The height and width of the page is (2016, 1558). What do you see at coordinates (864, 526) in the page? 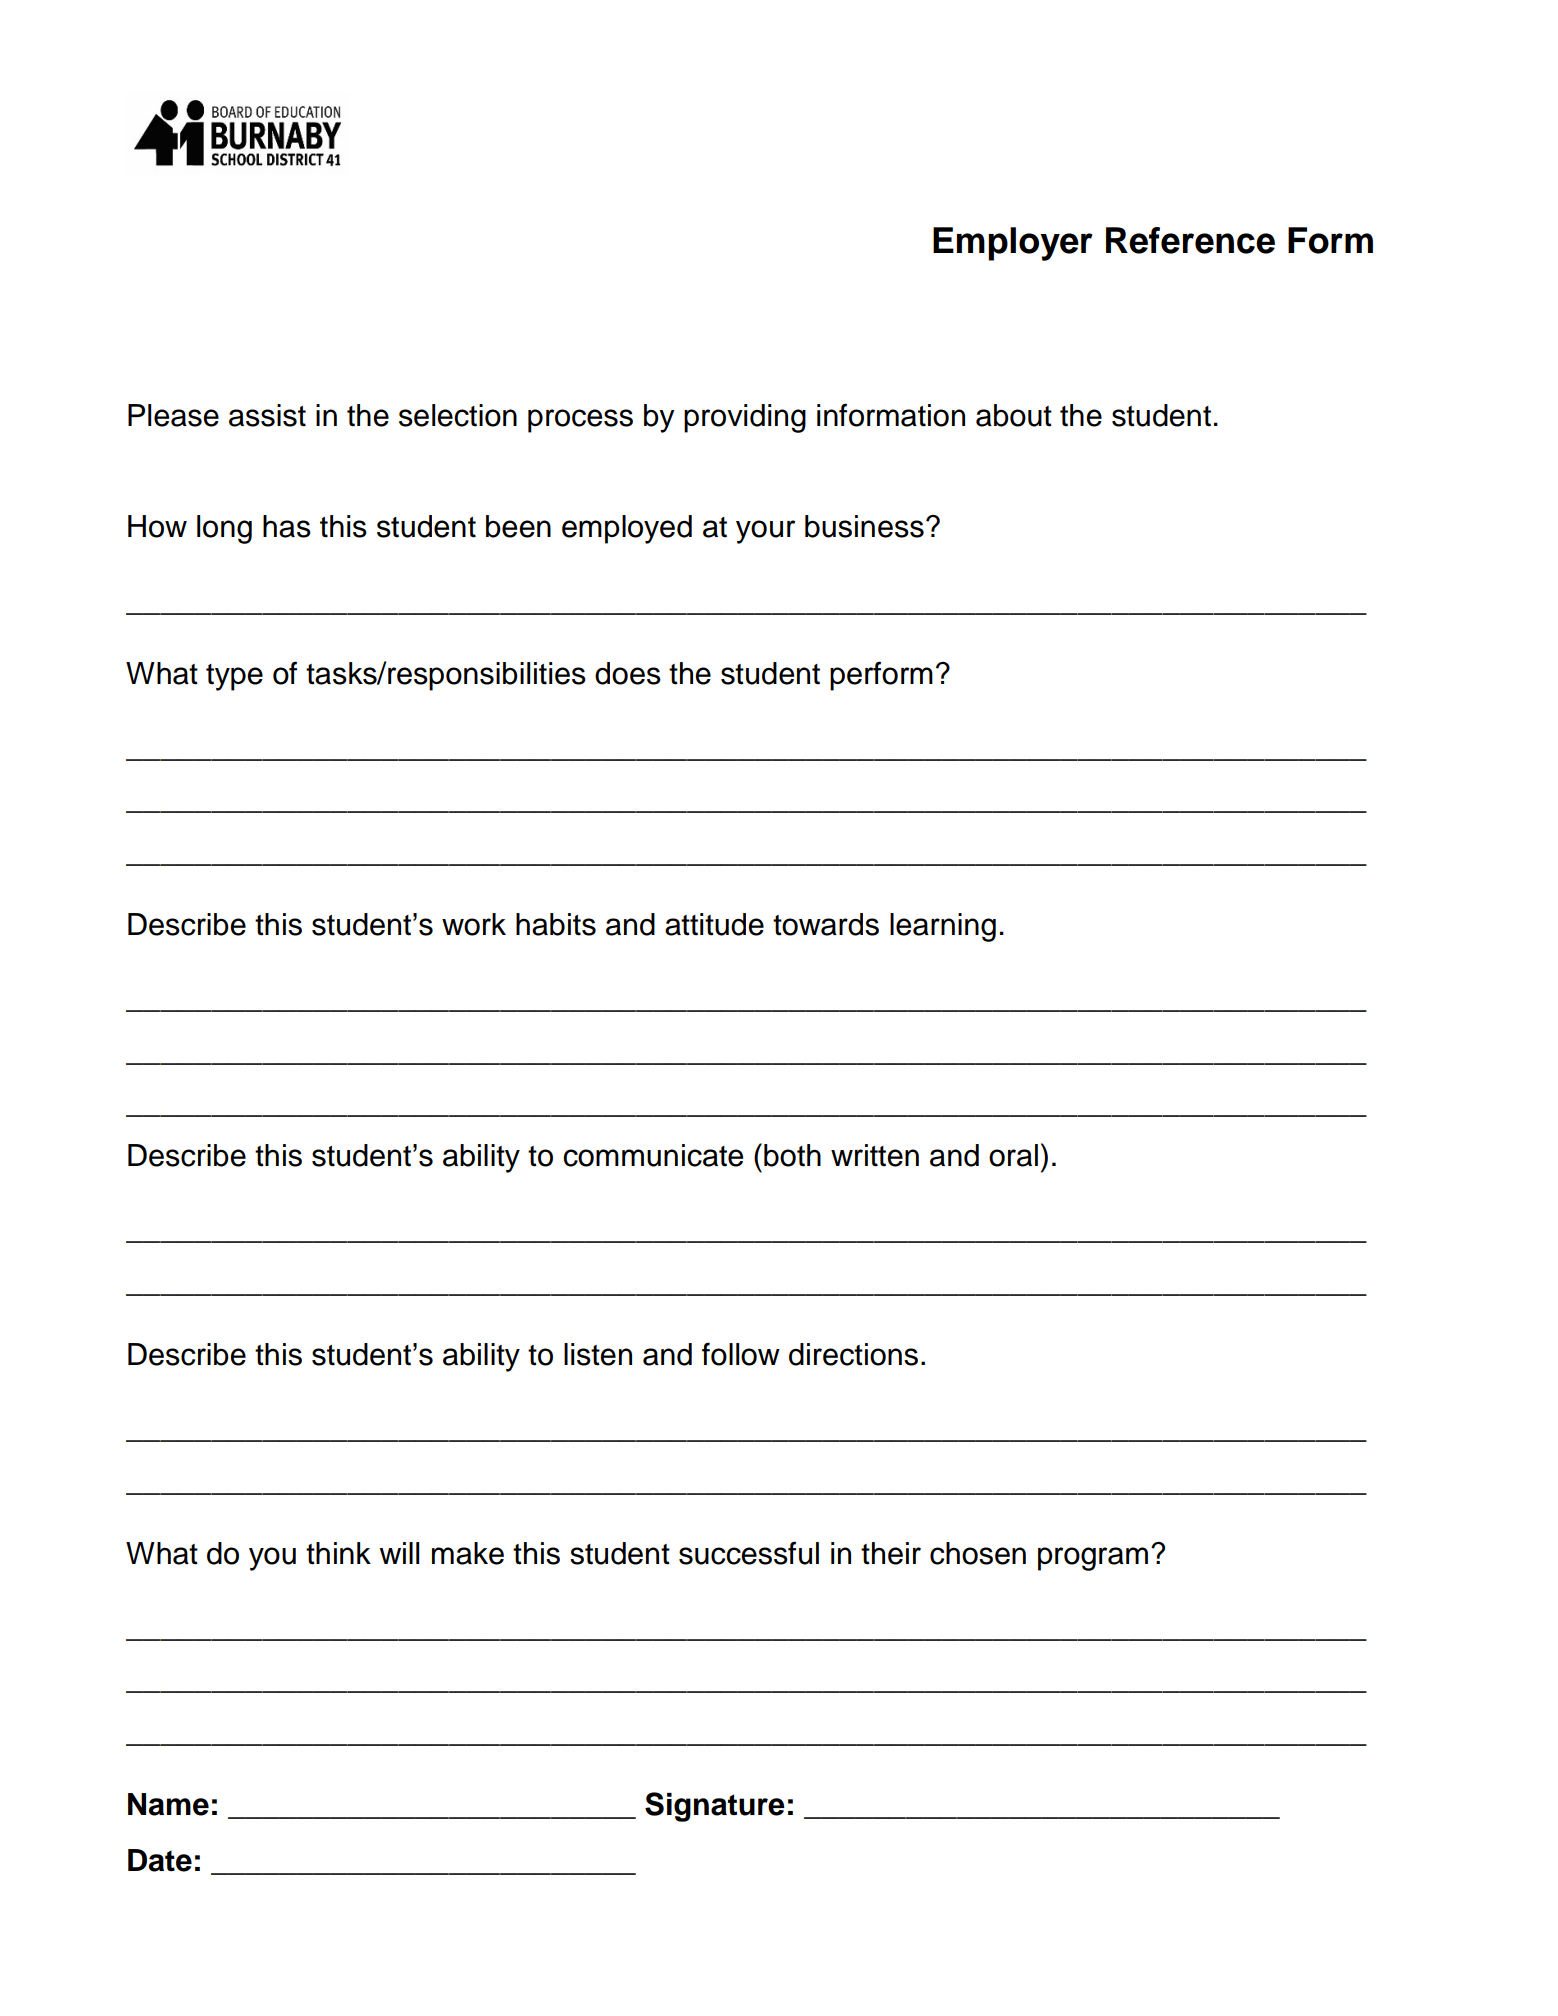
I see `business` at bounding box center [864, 526].
